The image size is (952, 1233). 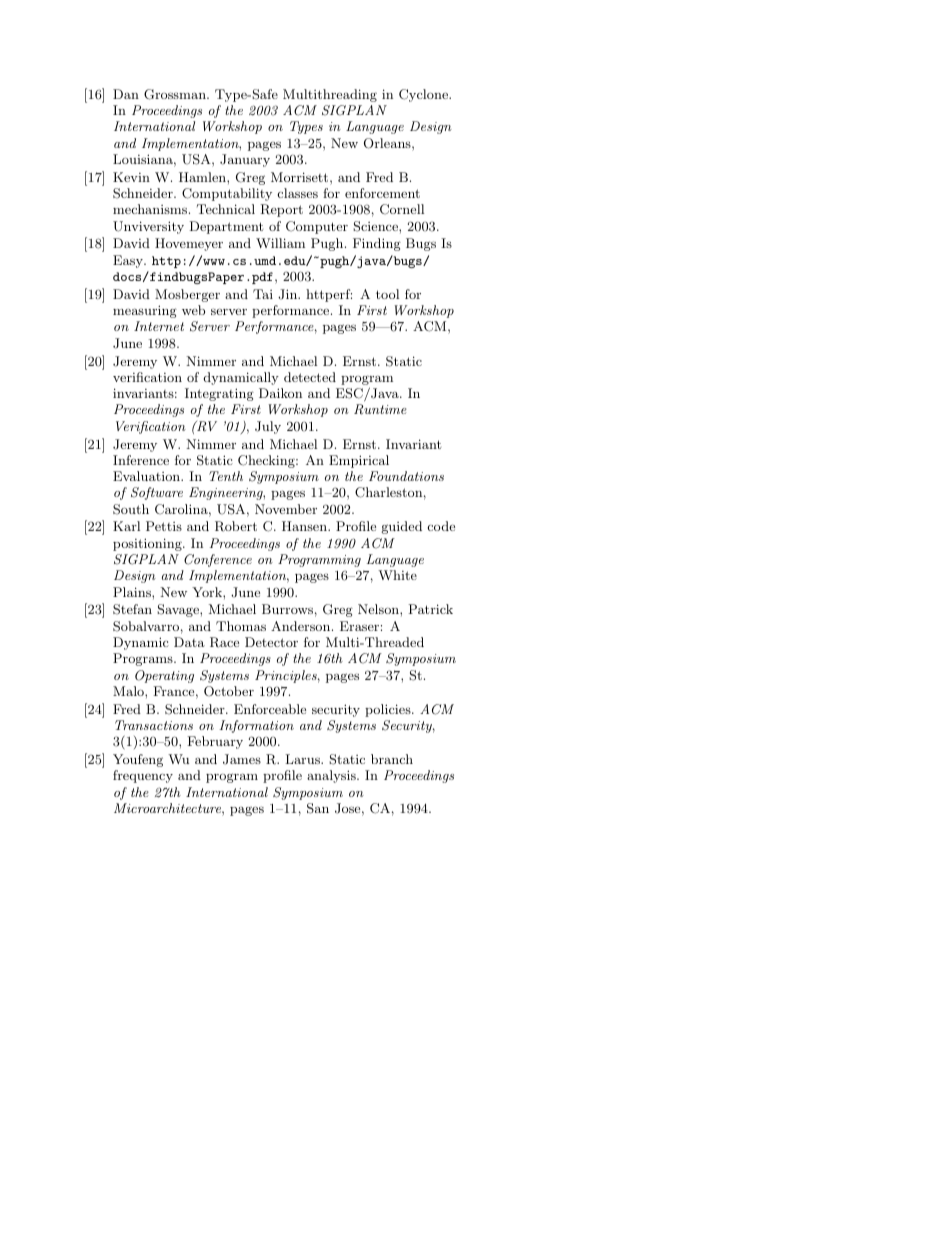 What do you see at coordinates (176, 94) in the page?
I see `Grossman` at bounding box center [176, 94].
